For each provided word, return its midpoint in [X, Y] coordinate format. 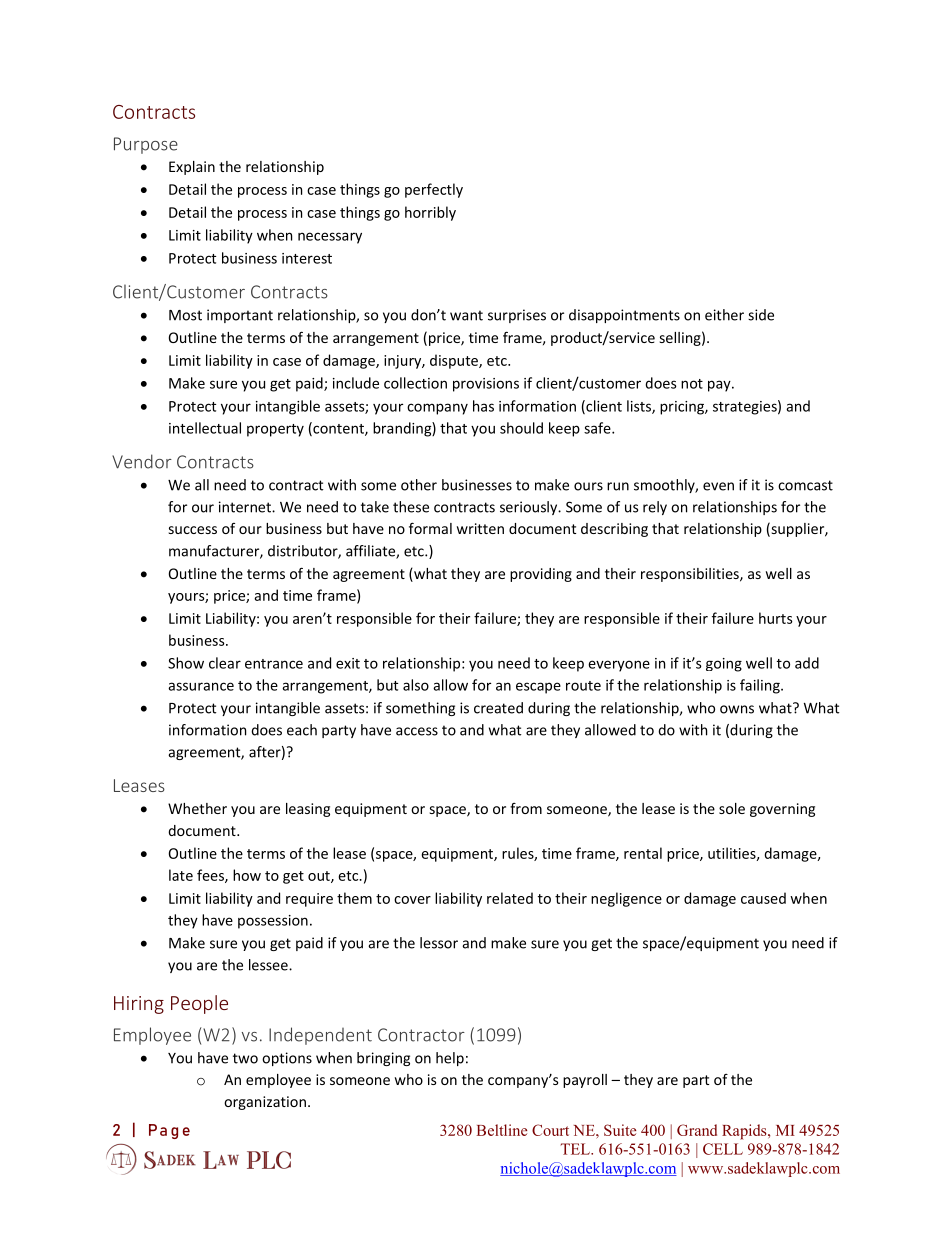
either [724, 315]
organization [265, 1103]
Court [550, 1130]
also [416, 685]
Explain [192, 168]
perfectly [434, 190]
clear [225, 663]
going [724, 665]
